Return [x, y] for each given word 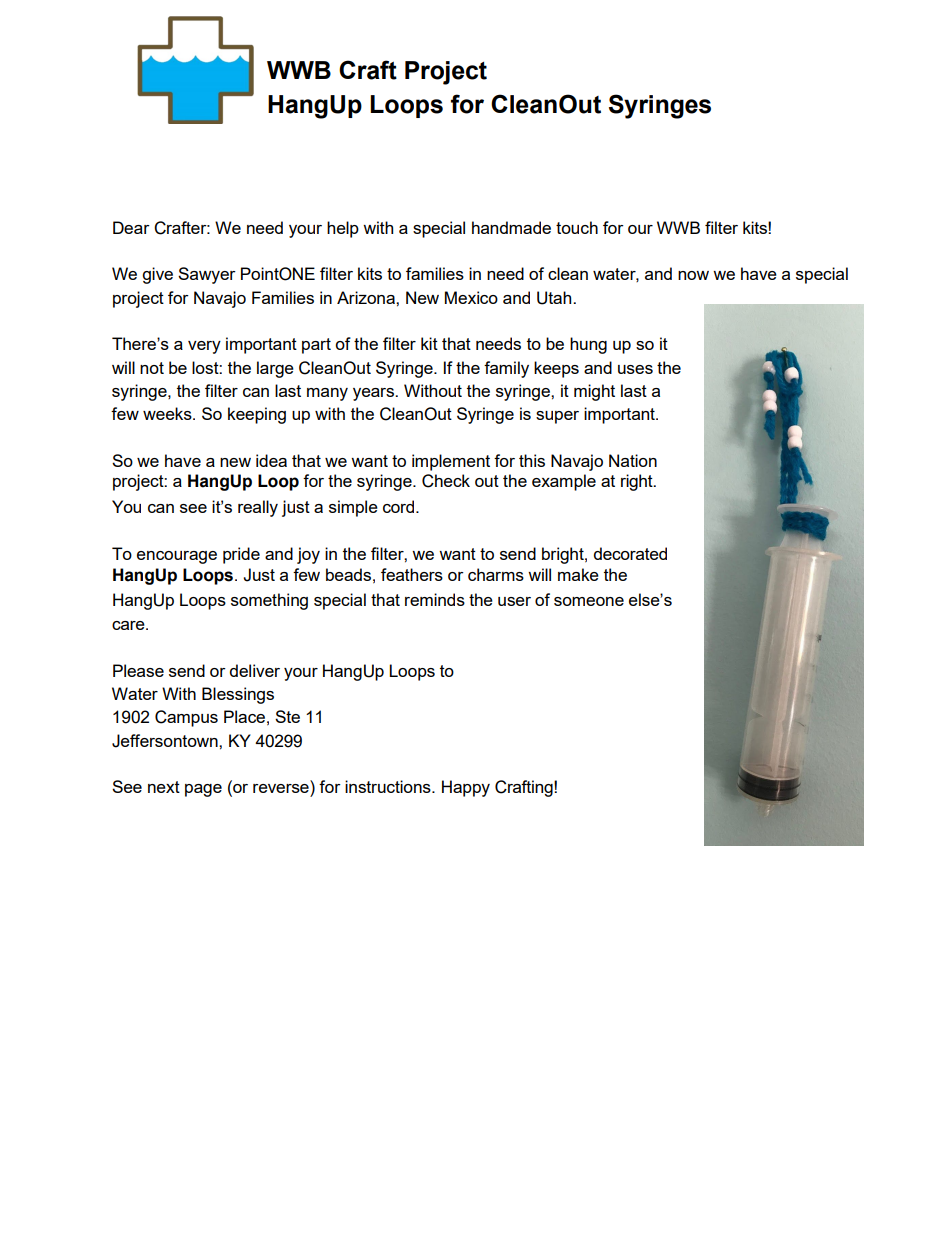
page [203, 790]
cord [400, 506]
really [258, 508]
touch [577, 227]
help [343, 229]
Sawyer [207, 275]
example [564, 482]
